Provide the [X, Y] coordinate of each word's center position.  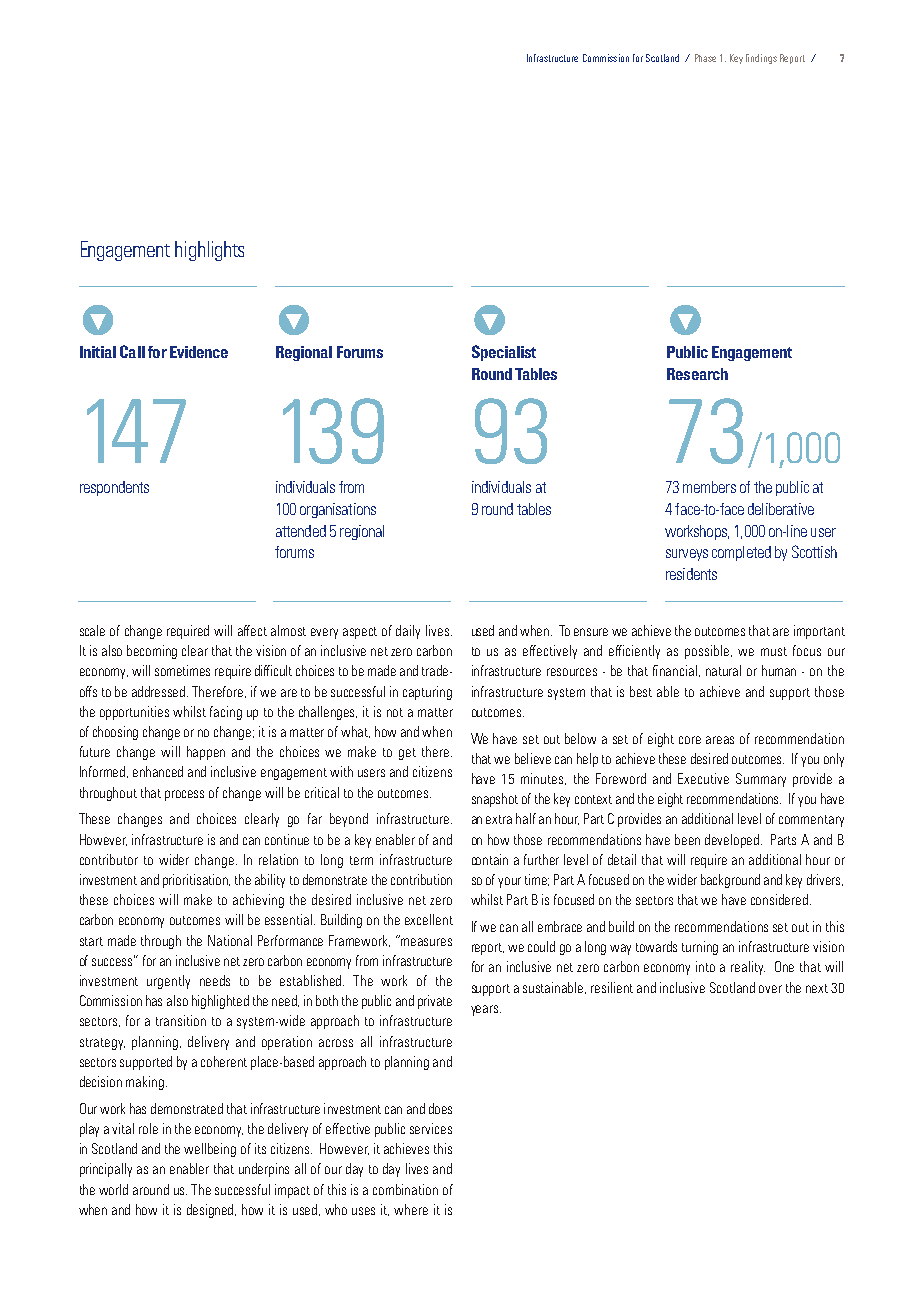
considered [779, 899]
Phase [705, 58]
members [709, 487]
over [770, 989]
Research [697, 374]
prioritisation [196, 881]
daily [408, 632]
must [774, 651]
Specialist [504, 353]
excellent [429, 919]
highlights [209, 251]
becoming [152, 652]
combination [405, 1189]
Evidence [199, 352]
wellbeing [210, 1150]
